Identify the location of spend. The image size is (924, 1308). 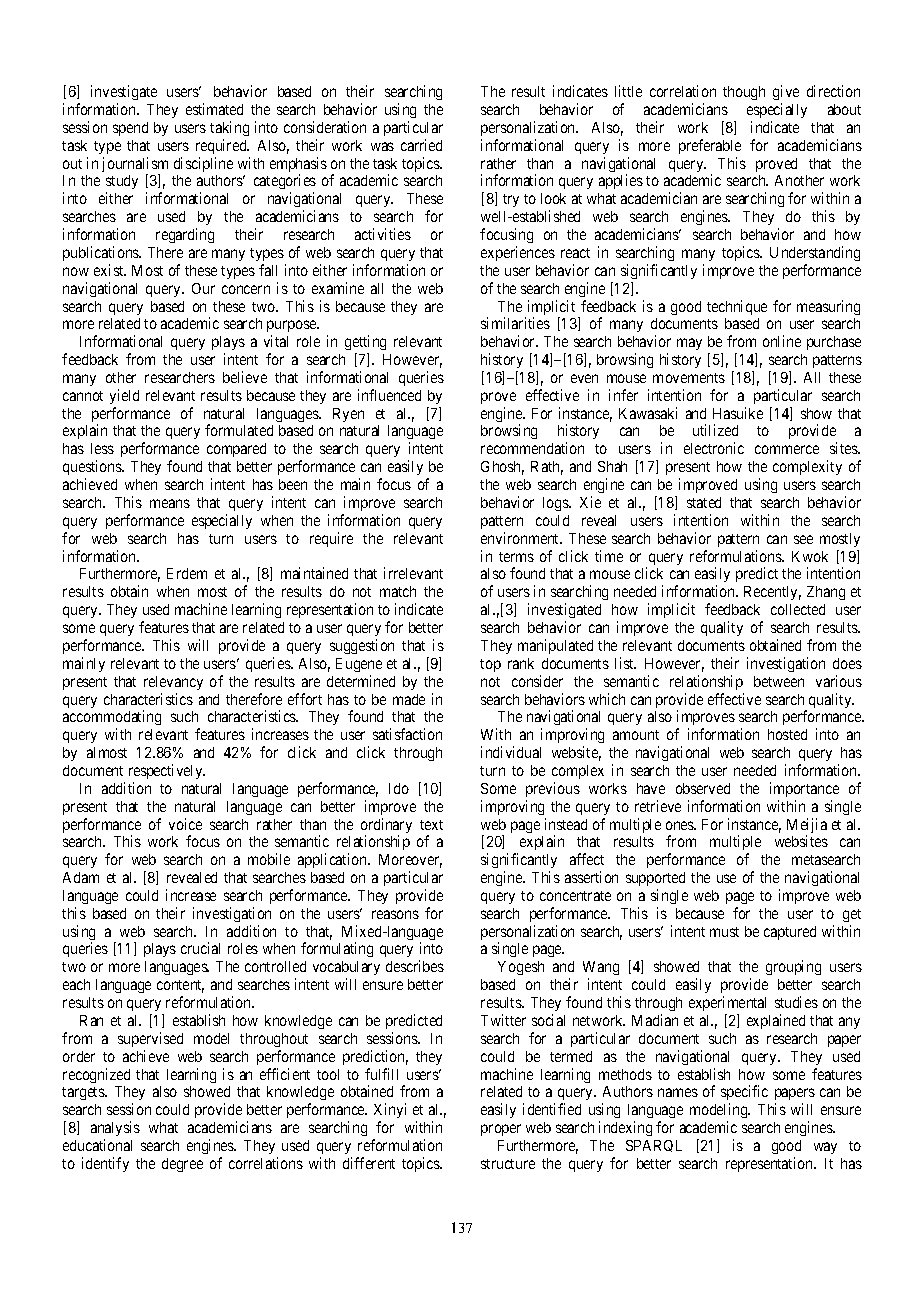
(130, 129).
